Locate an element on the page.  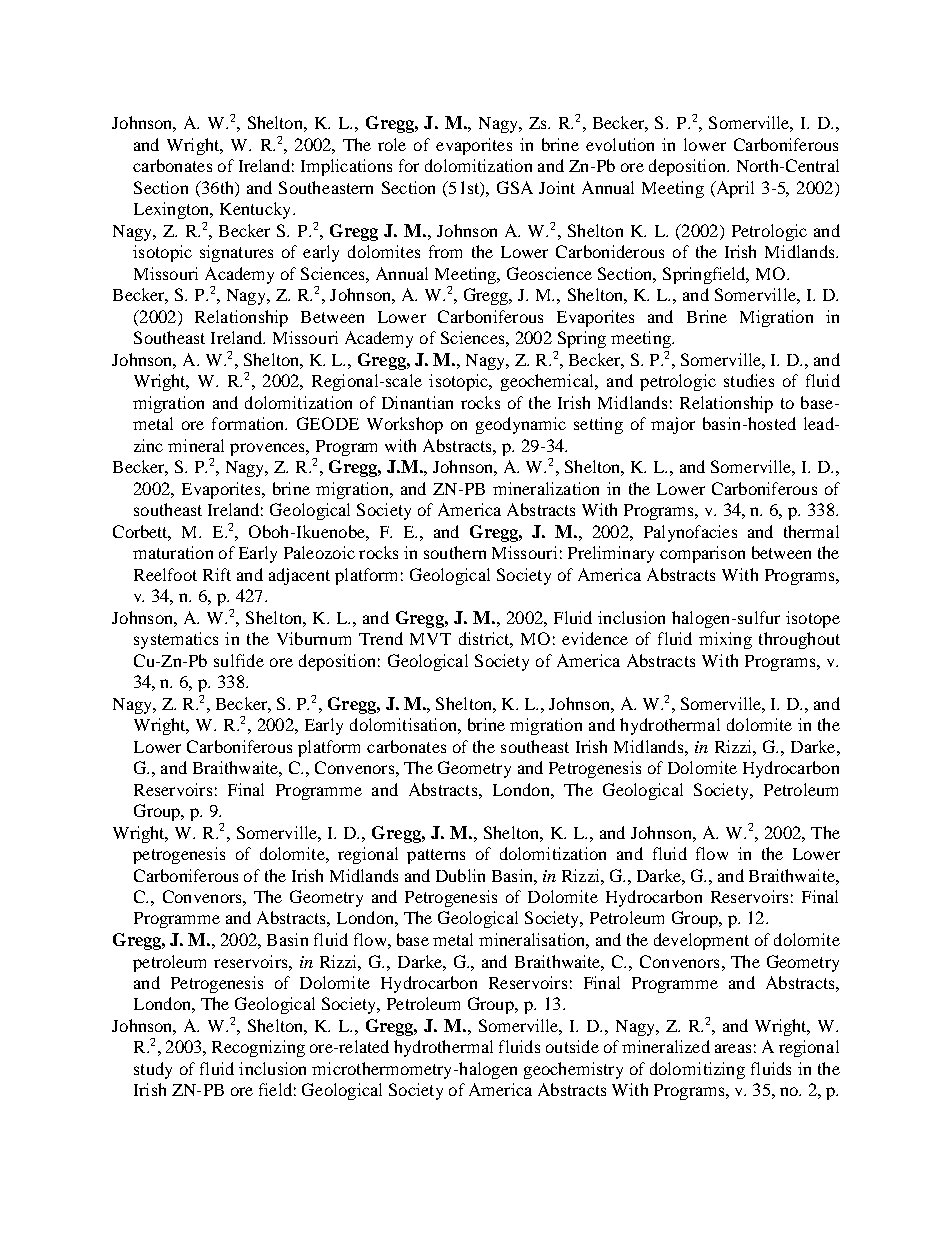
southern is located at coordinates (455, 552).
